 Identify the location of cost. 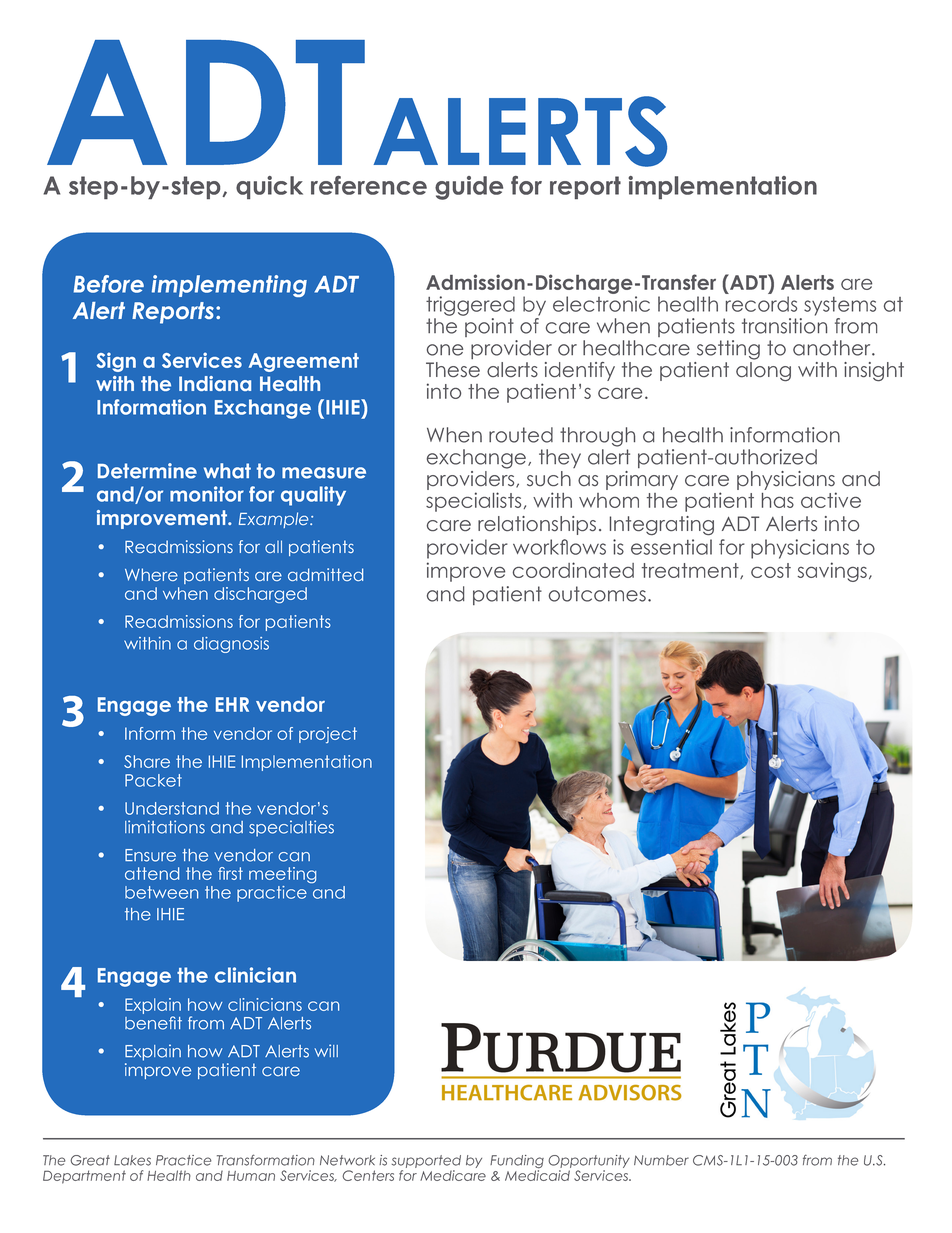
(771, 570).
